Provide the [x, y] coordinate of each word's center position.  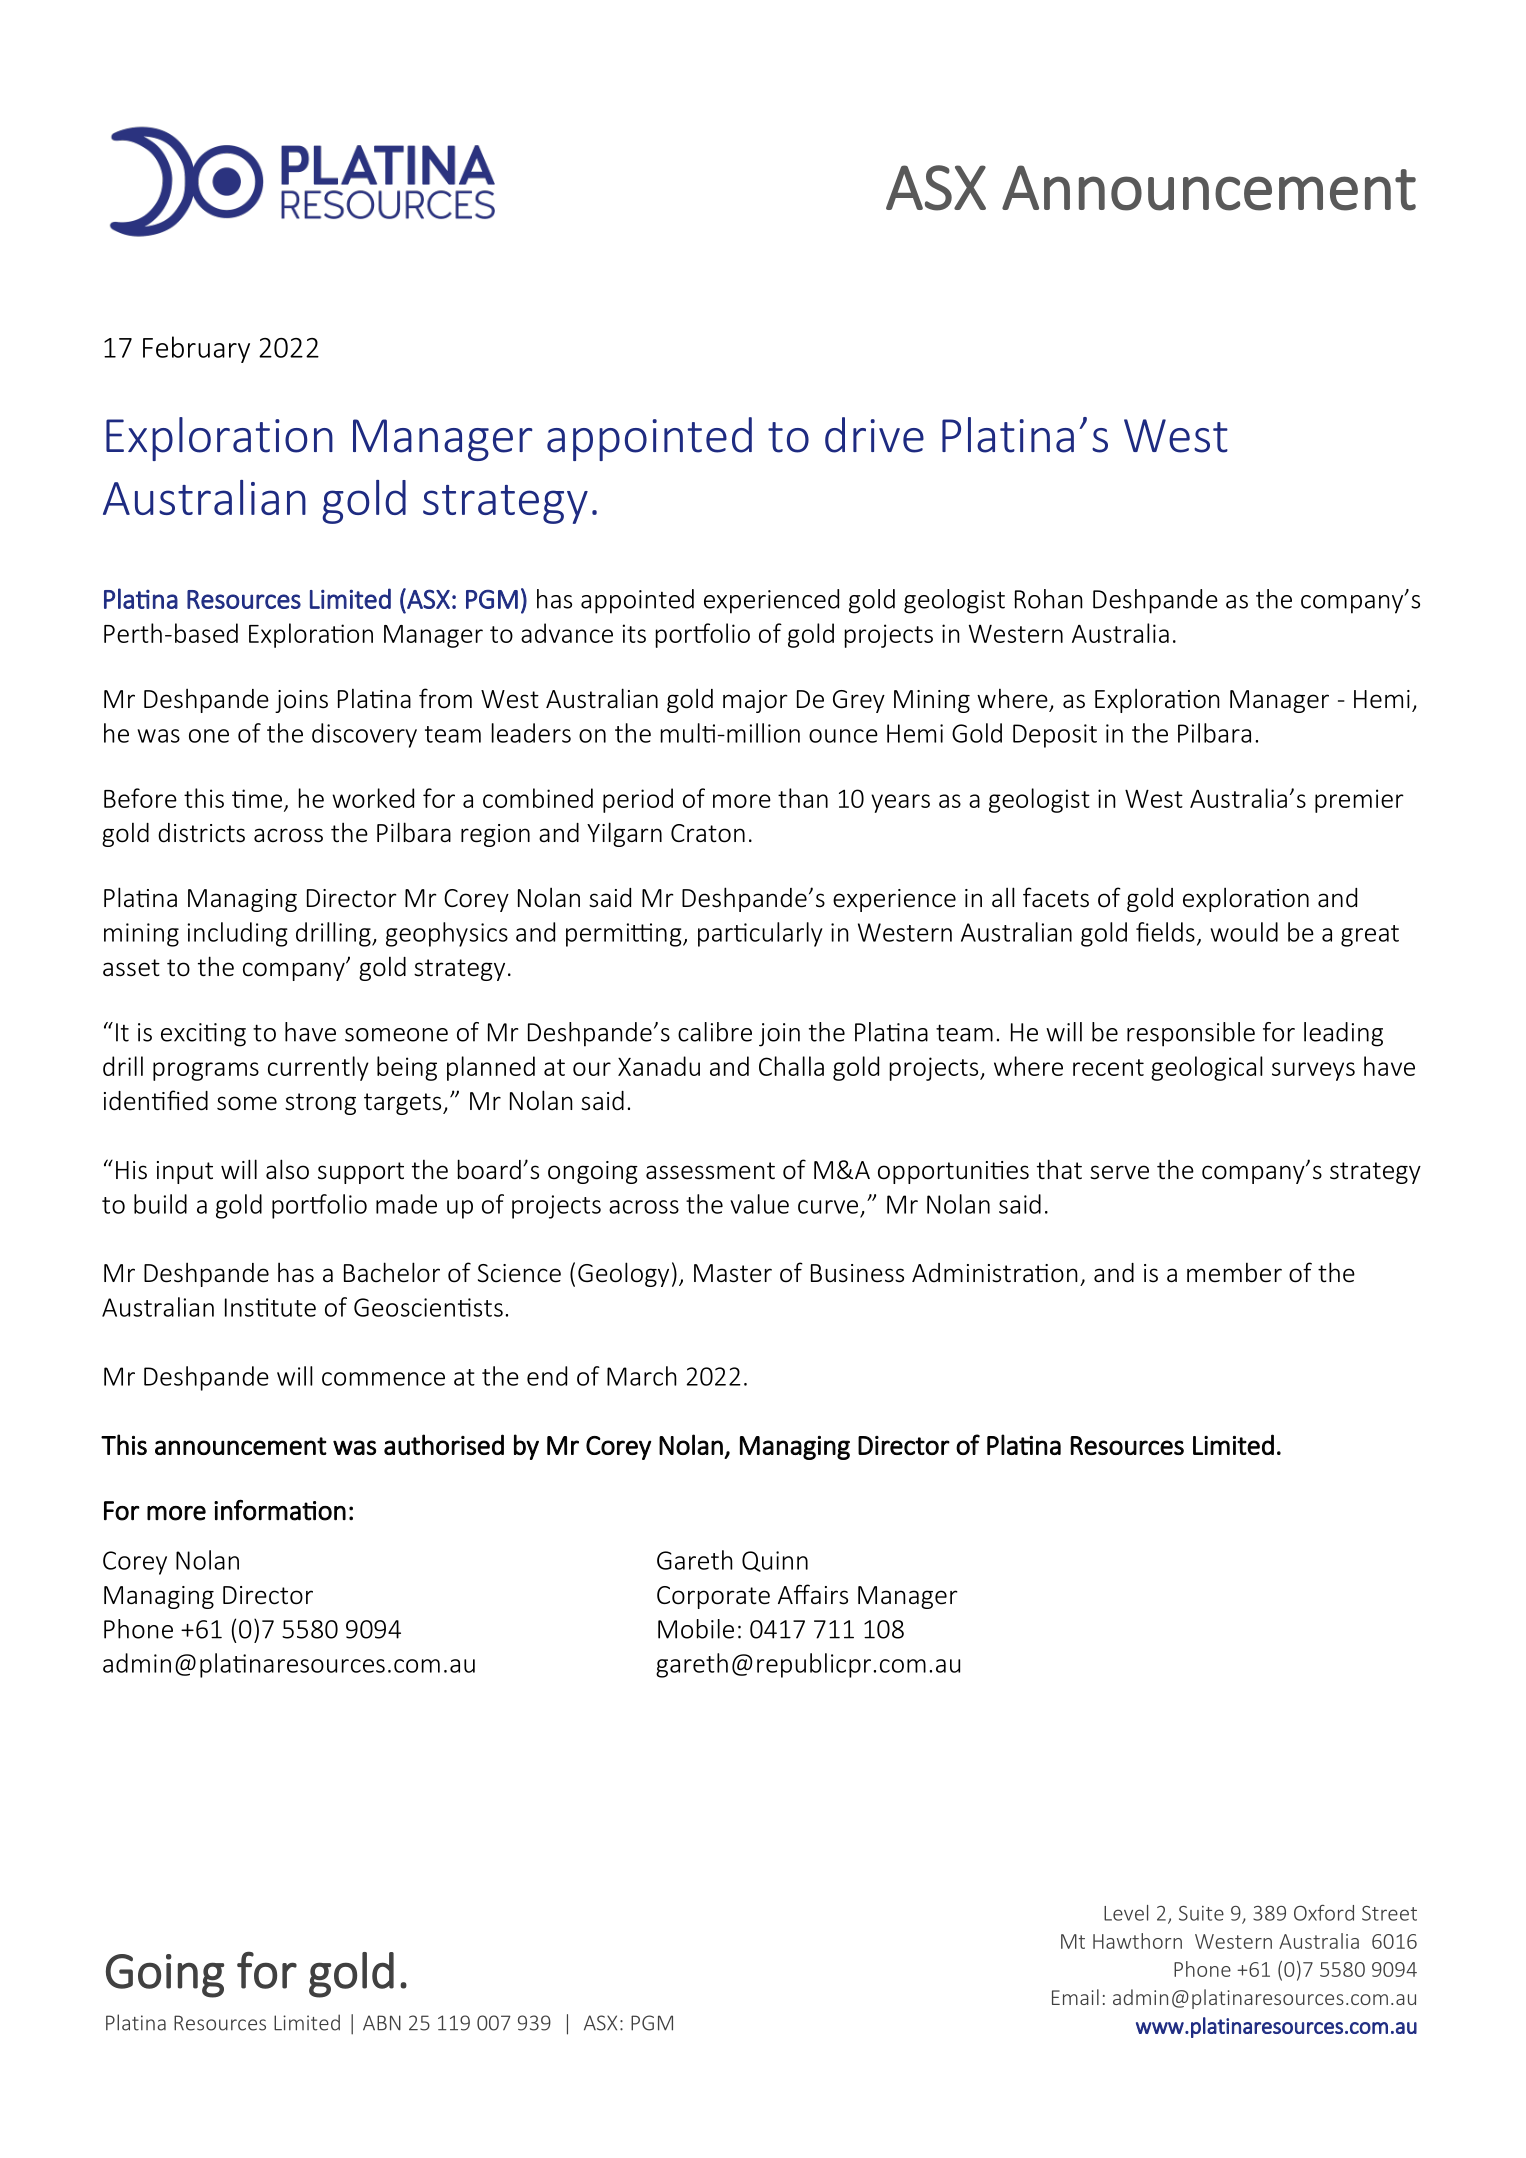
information [280, 1510]
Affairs [813, 1594]
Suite [1201, 1913]
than [803, 798]
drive [874, 435]
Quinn [775, 1561]
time [257, 798]
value [759, 1204]
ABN [382, 2023]
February [196, 349]
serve [1119, 1172]
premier [1359, 801]
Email [1075, 1997]
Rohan [1049, 599]
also [287, 1169]
